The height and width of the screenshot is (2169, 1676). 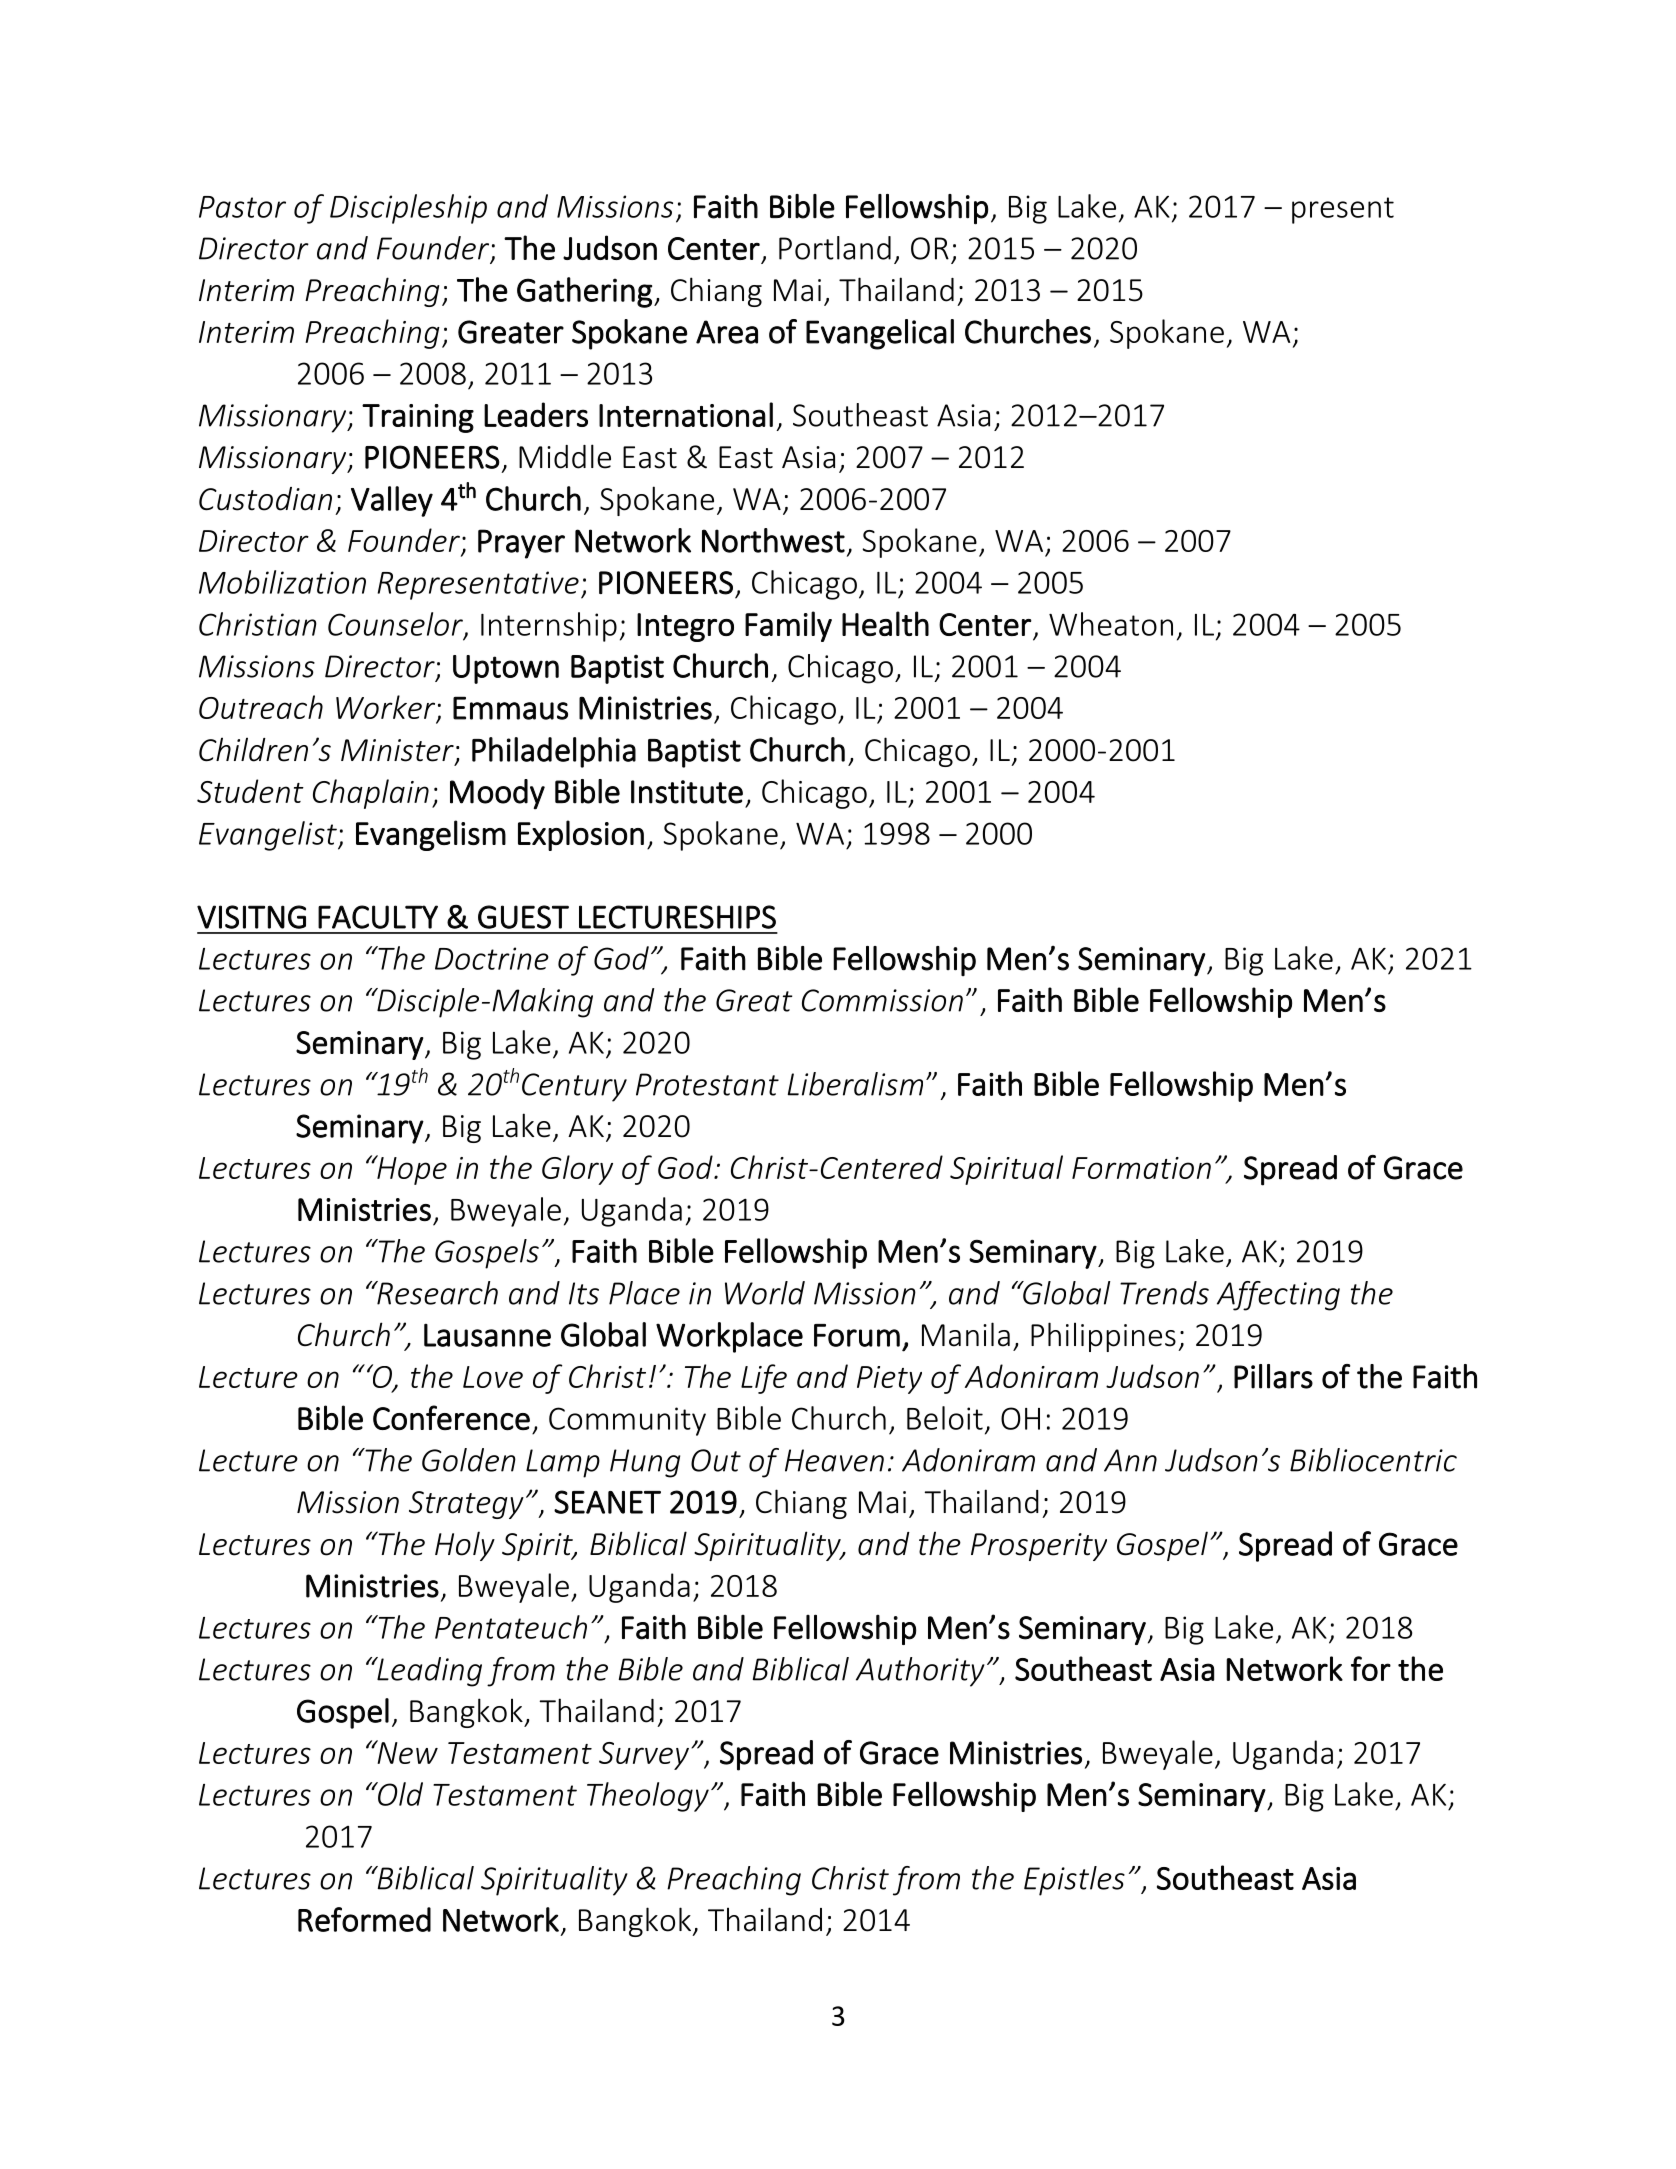 What do you see at coordinates (364, 1919) in the screenshot?
I see `Reformed` at bounding box center [364, 1919].
